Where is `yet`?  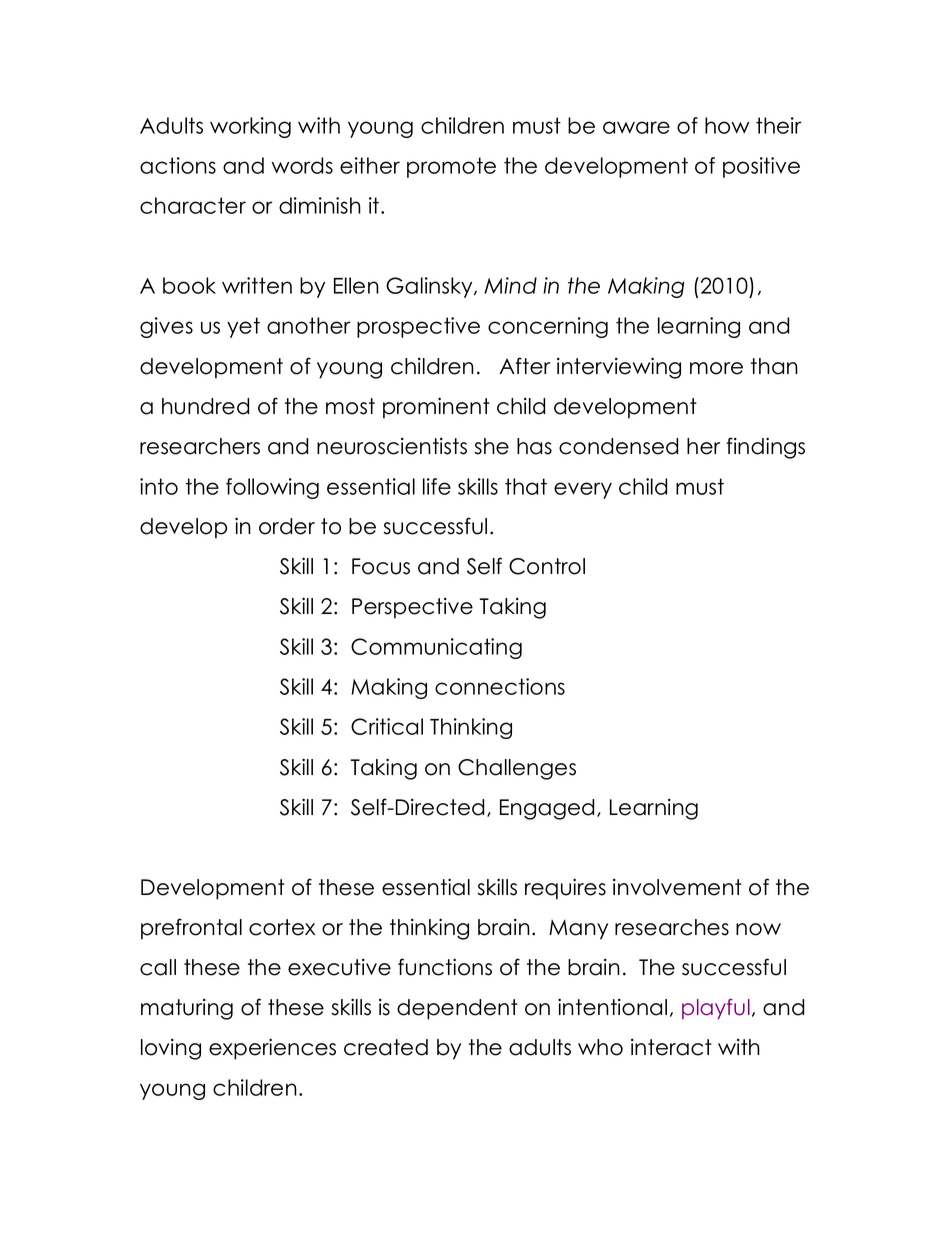 yet is located at coordinates (243, 327).
